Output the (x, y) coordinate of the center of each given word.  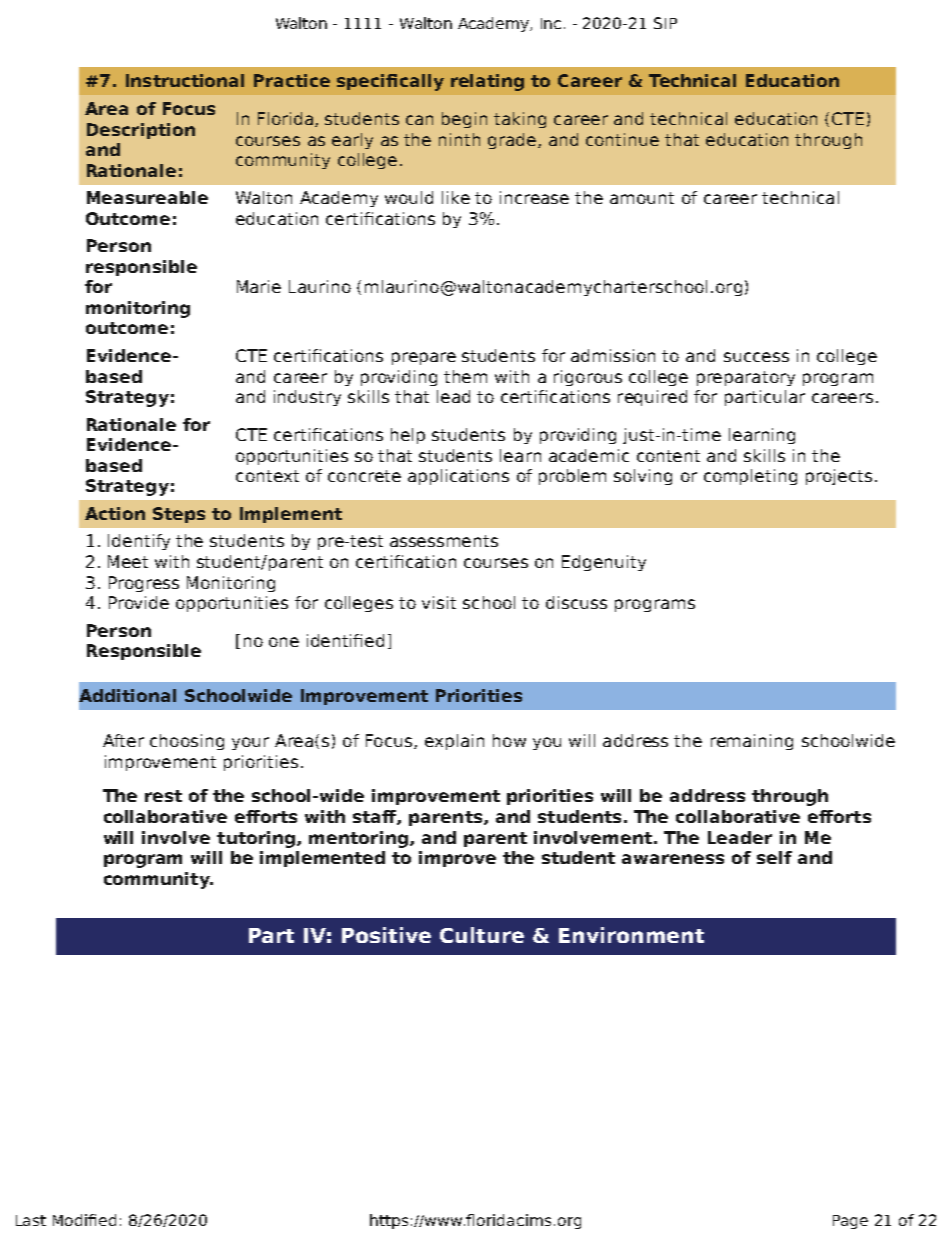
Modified (84, 1220)
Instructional (185, 80)
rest (163, 796)
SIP (665, 23)
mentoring (358, 839)
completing (750, 477)
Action (115, 513)
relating (487, 82)
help (408, 436)
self (774, 857)
